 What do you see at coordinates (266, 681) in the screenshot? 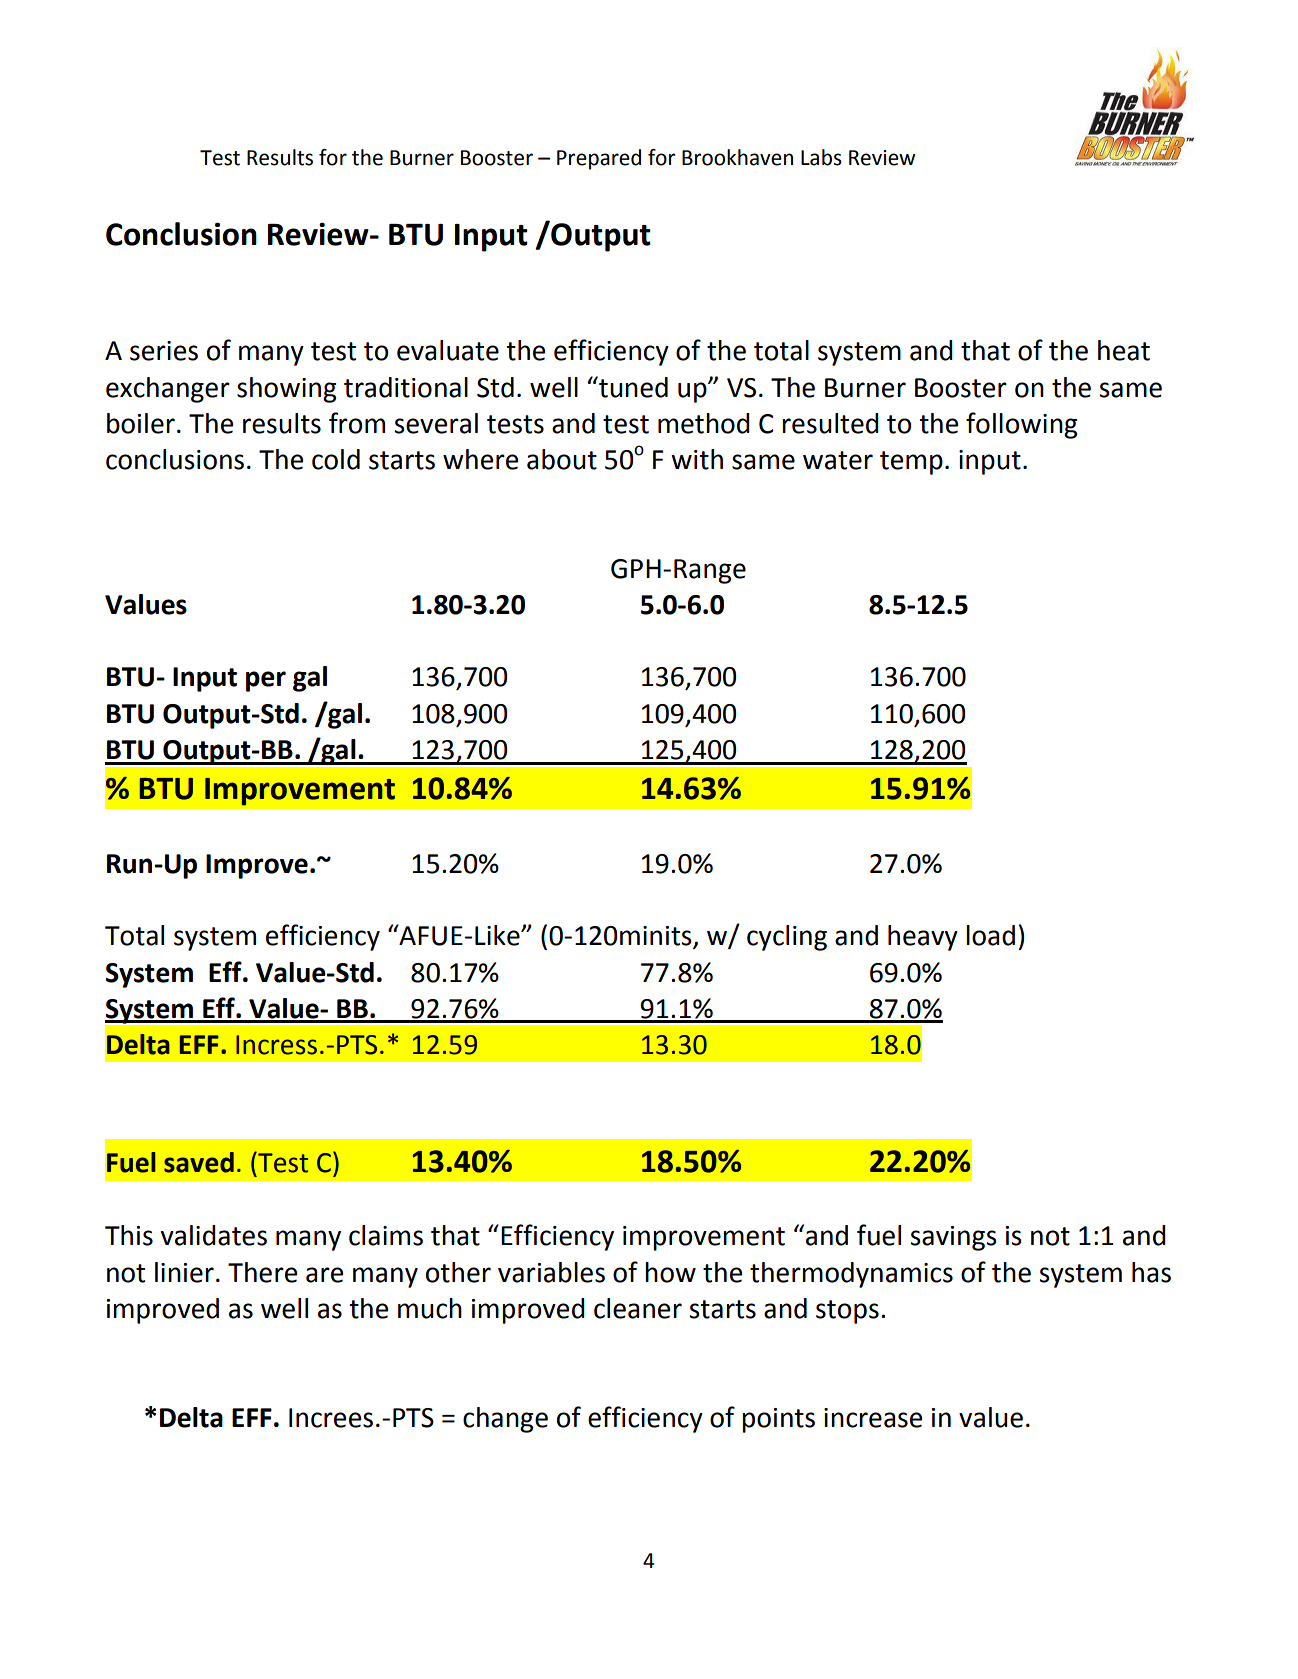
I see `per` at bounding box center [266, 681].
